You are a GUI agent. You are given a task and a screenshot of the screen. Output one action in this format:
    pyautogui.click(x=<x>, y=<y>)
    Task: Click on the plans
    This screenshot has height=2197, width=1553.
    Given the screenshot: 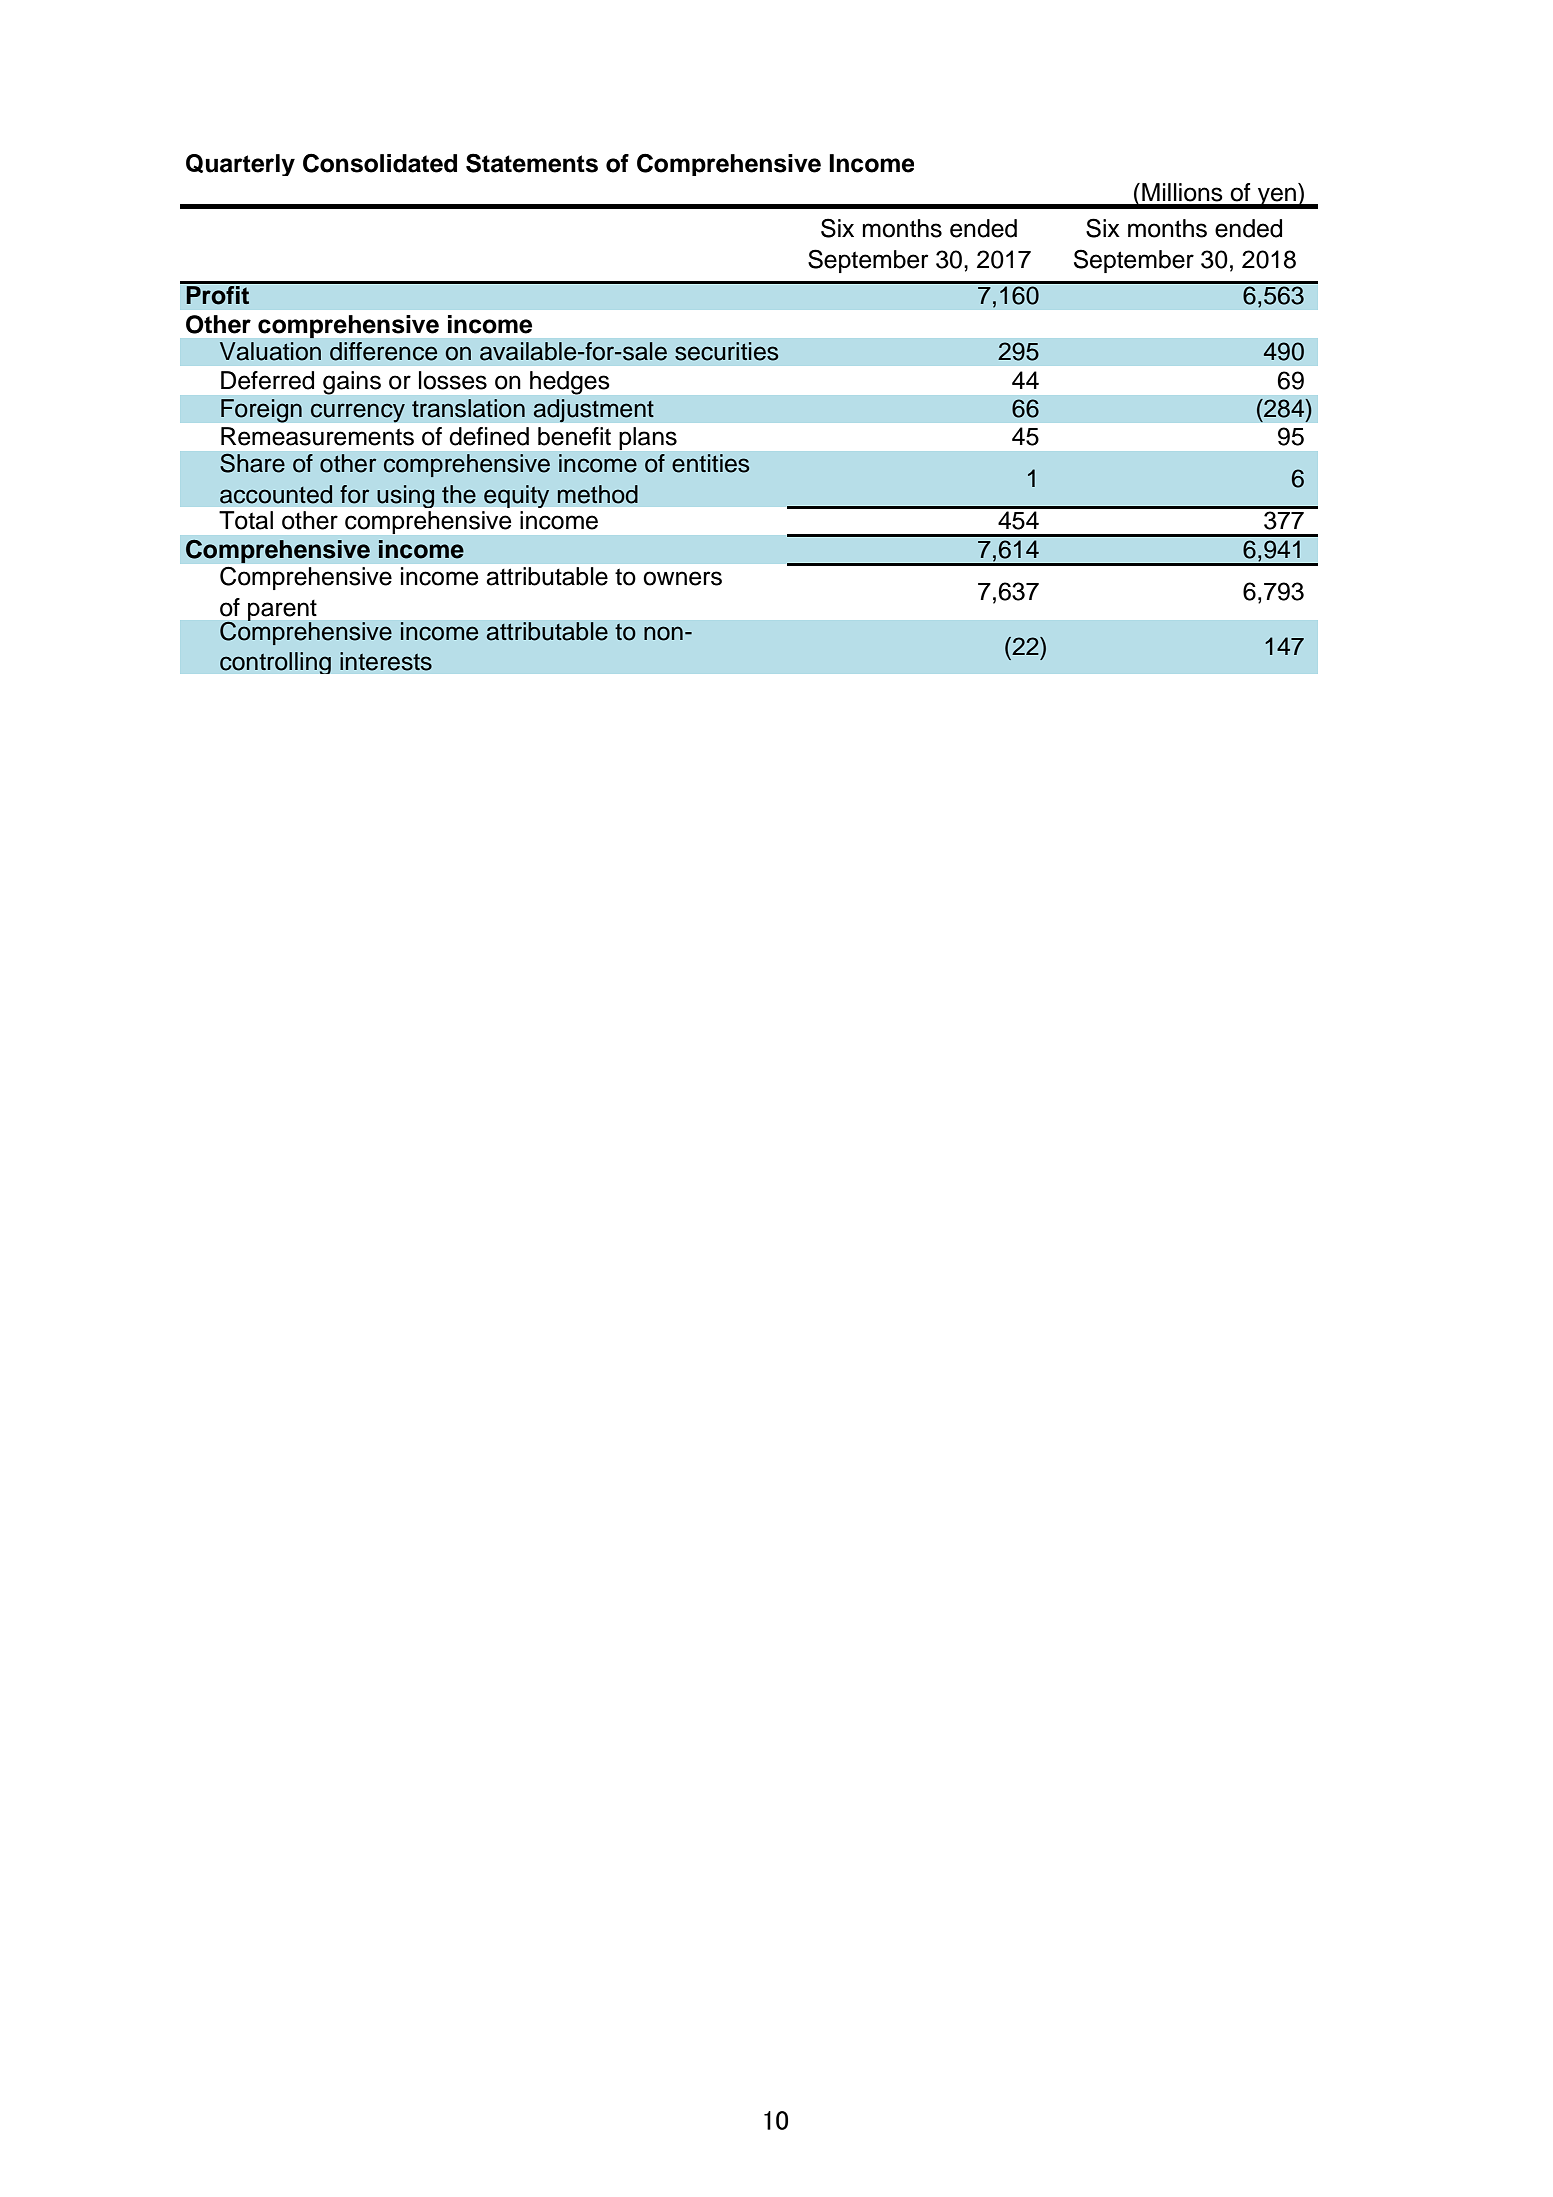 What is the action you would take?
    pyautogui.click(x=648, y=438)
